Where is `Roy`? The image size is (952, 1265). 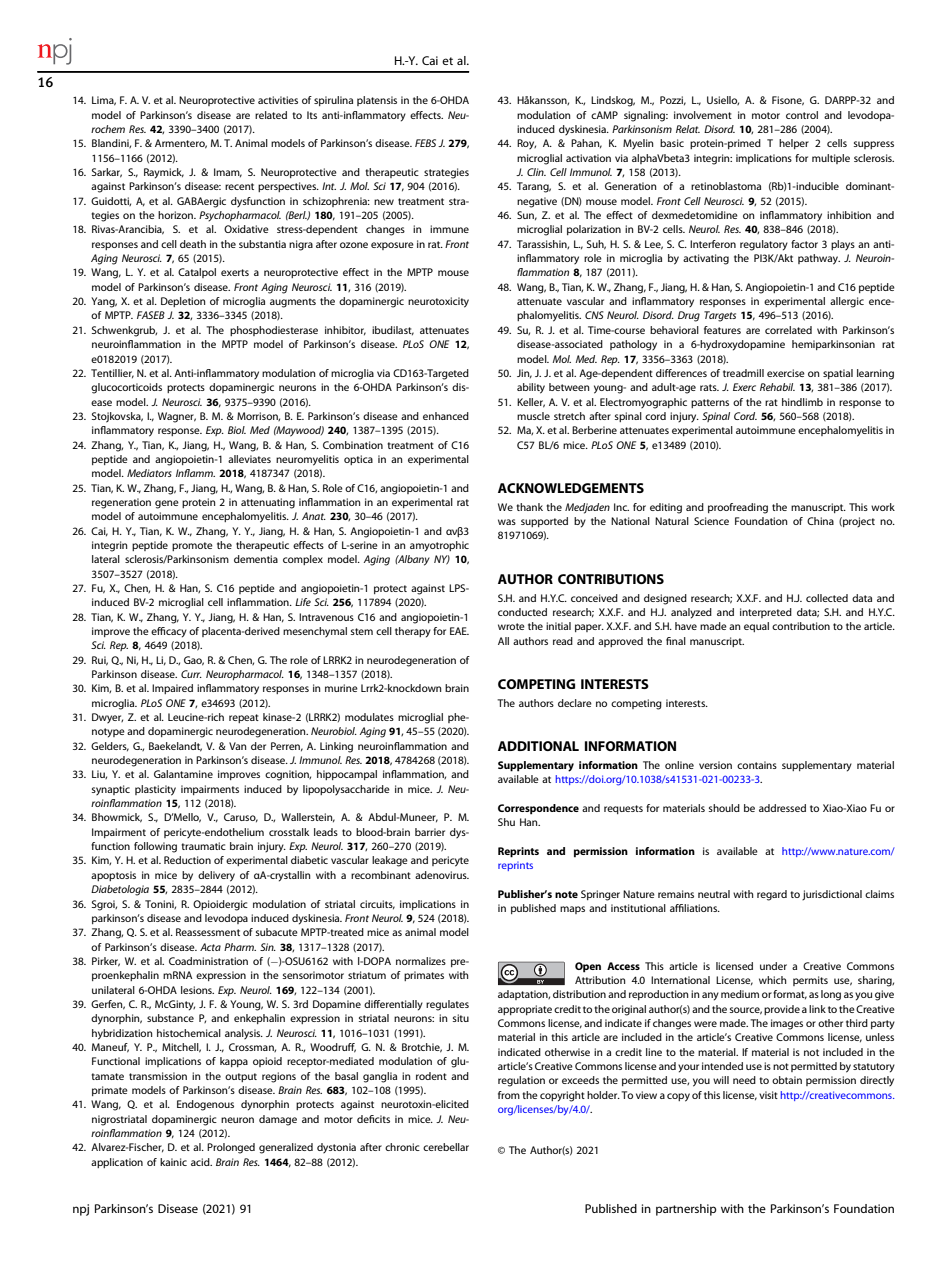 Roy is located at coordinates (526, 144).
